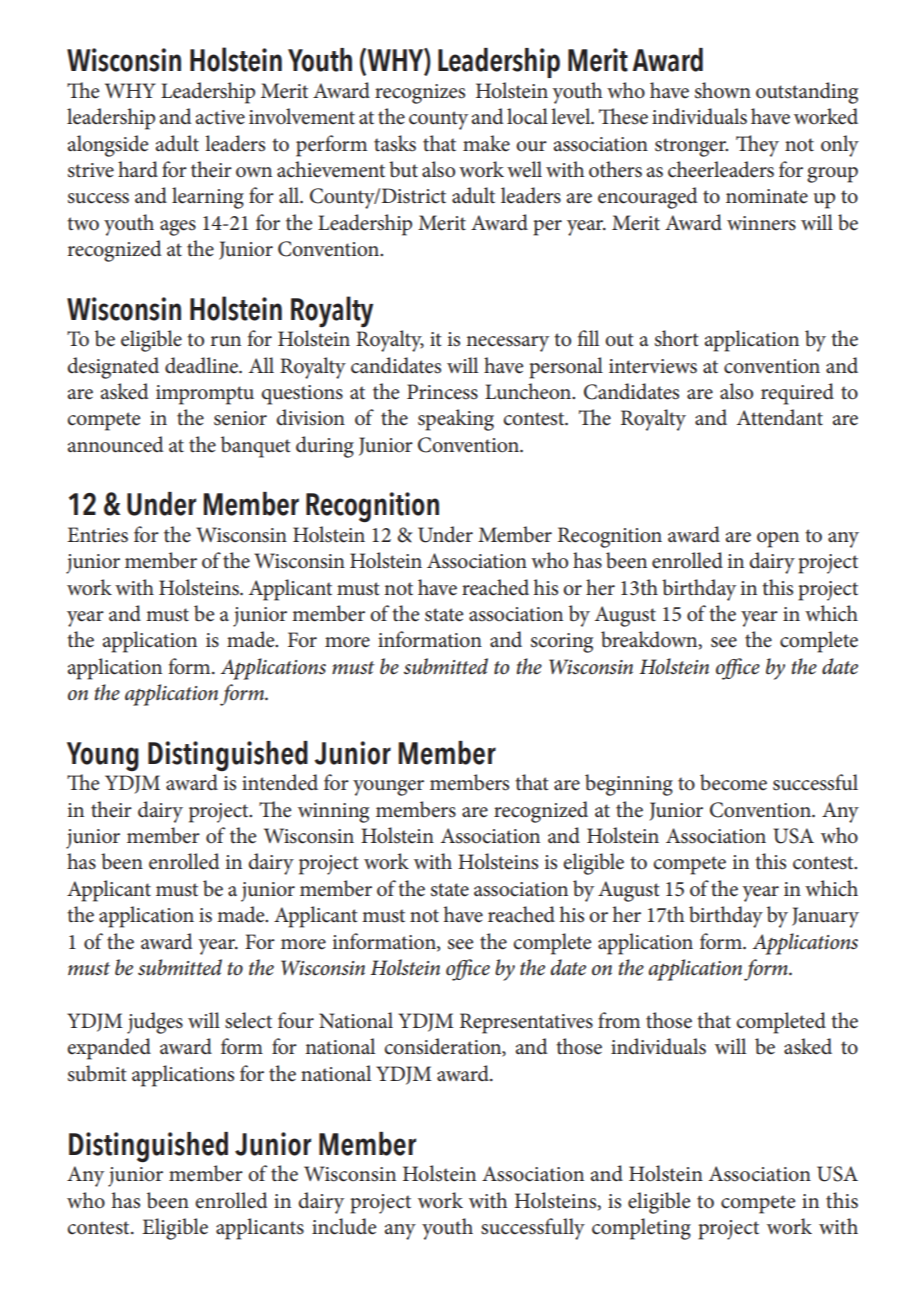  Describe the element at coordinates (526, 1023) in the screenshot. I see `Representatives` at that location.
